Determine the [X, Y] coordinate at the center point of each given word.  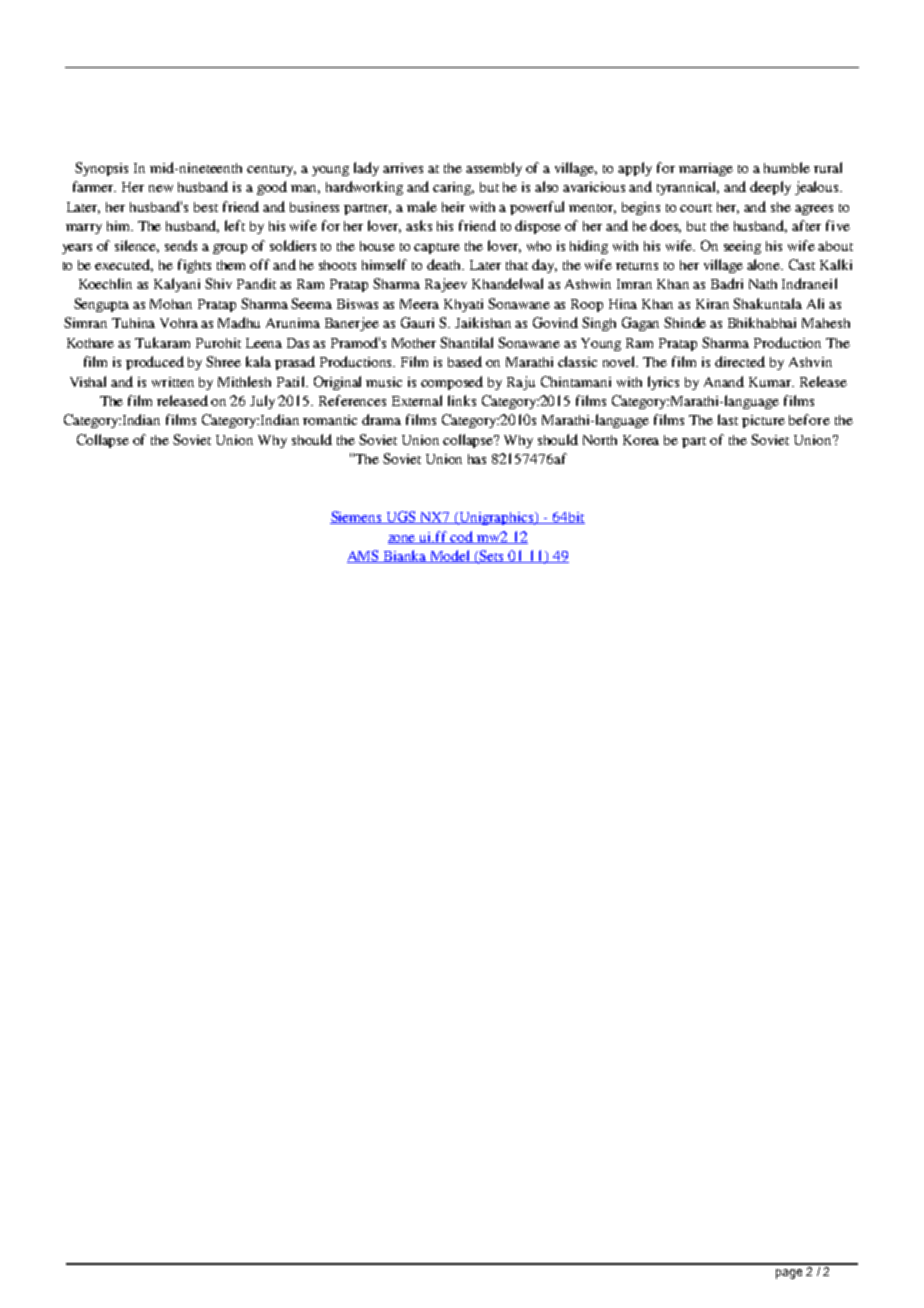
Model [451, 556]
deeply [770, 188]
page [789, 1274]
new [161, 188]
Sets [492, 557]
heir [453, 207]
